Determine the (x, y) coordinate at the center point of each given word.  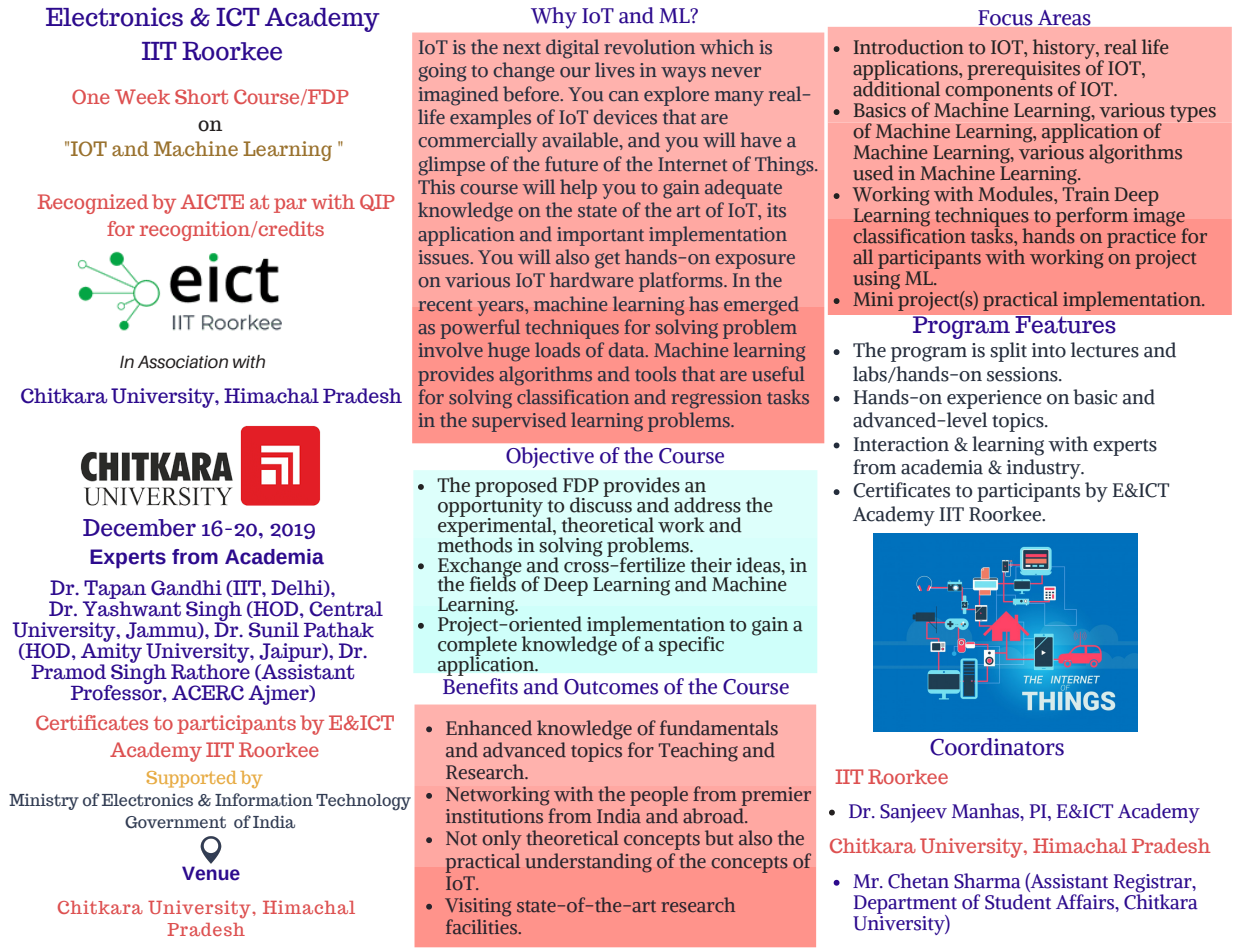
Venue (211, 873)
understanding (589, 863)
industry (1045, 469)
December (139, 528)
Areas (1064, 18)
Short (201, 96)
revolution (649, 47)
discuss (601, 504)
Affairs (1086, 903)
